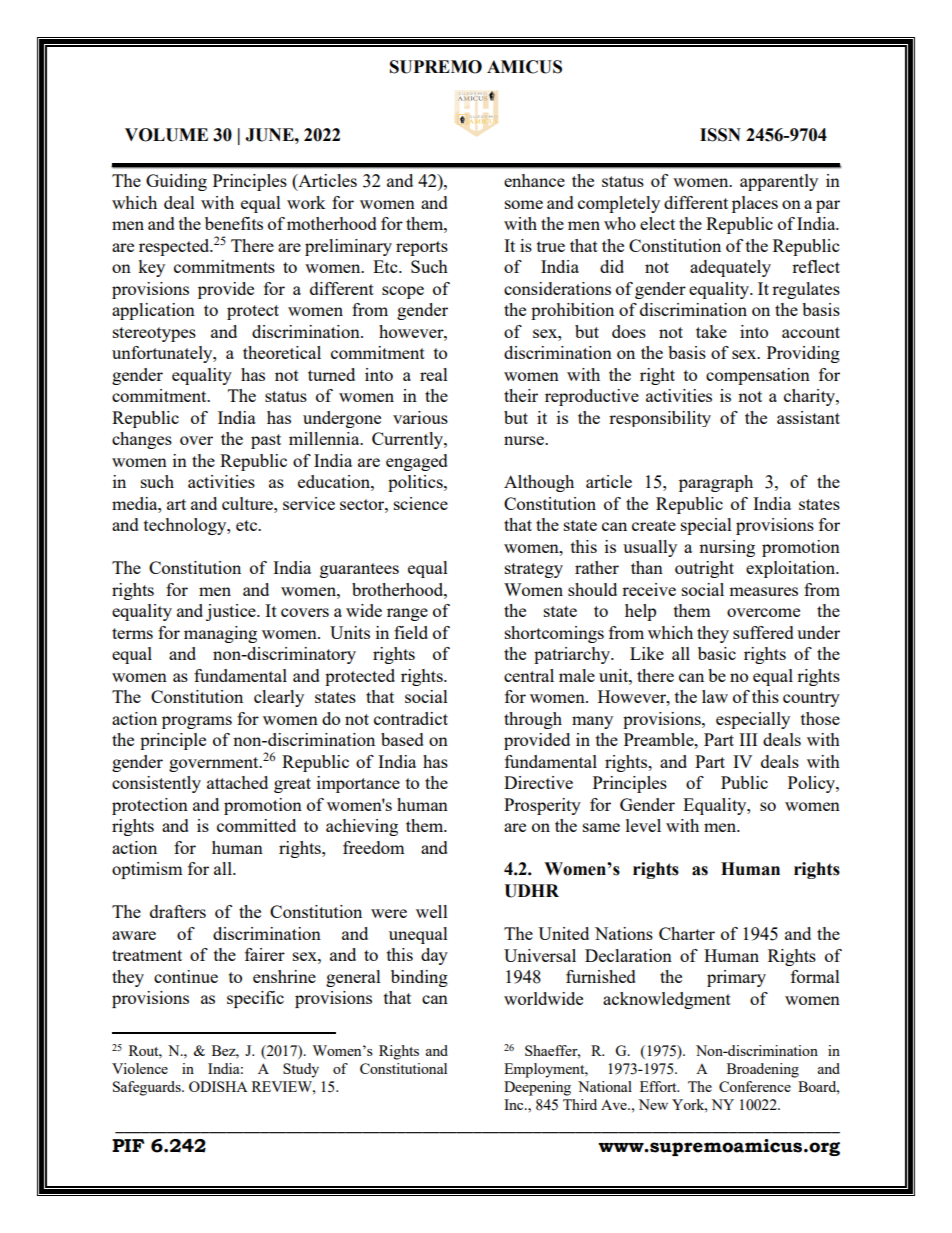 This page has height=1233, width=952. Describe the element at coordinates (720, 135) in the page. I see `ISSN` at that location.
